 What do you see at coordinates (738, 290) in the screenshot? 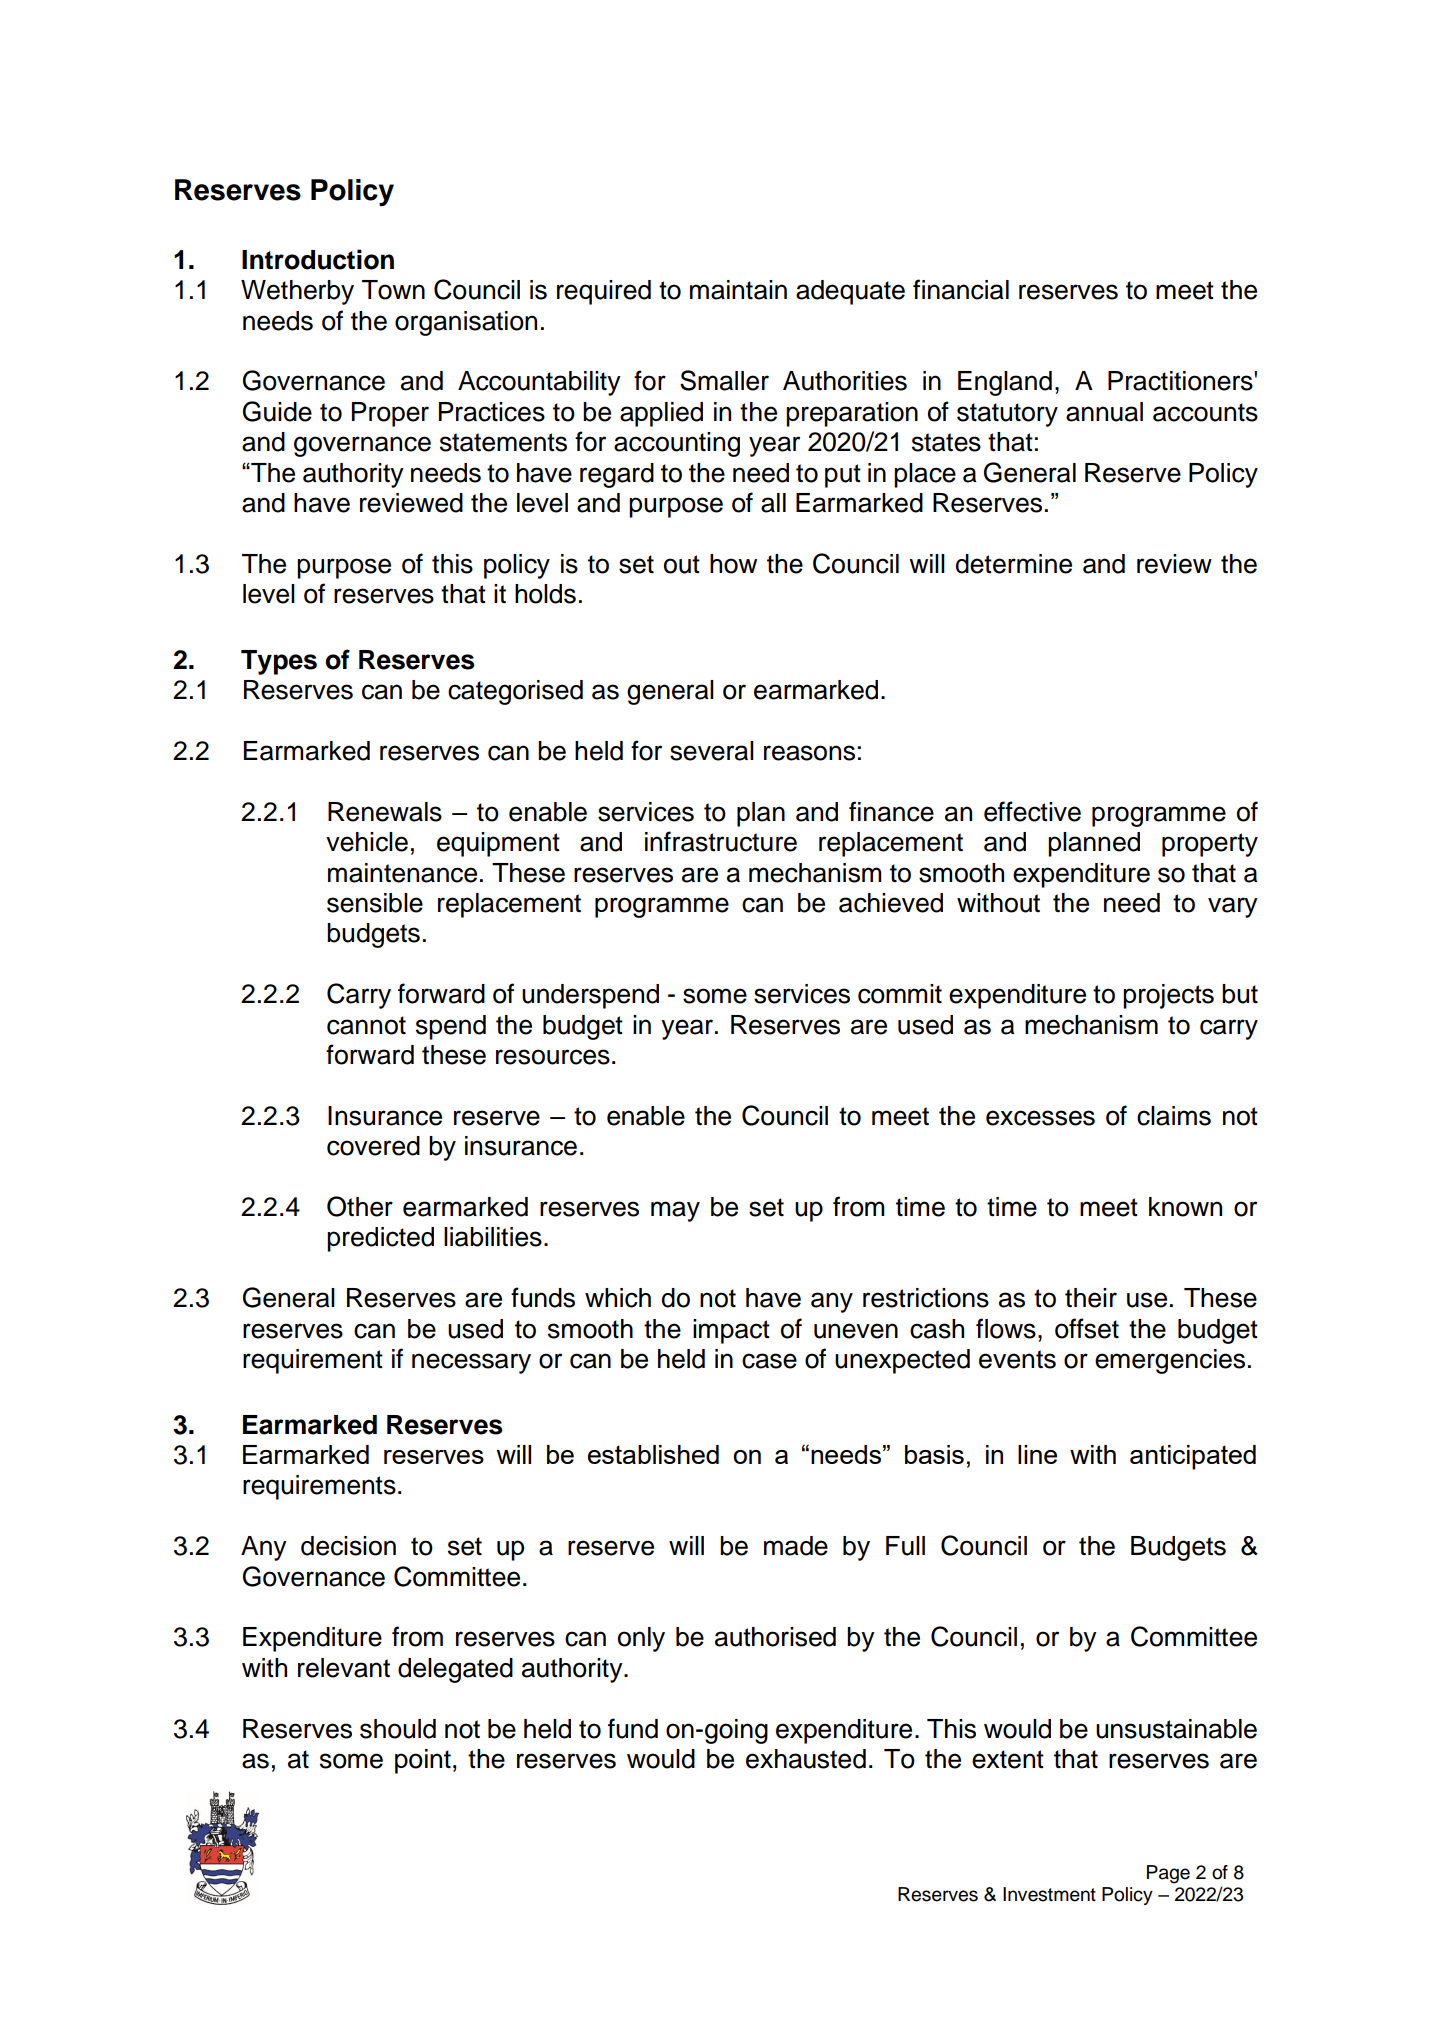
I see `maintain` at bounding box center [738, 290].
